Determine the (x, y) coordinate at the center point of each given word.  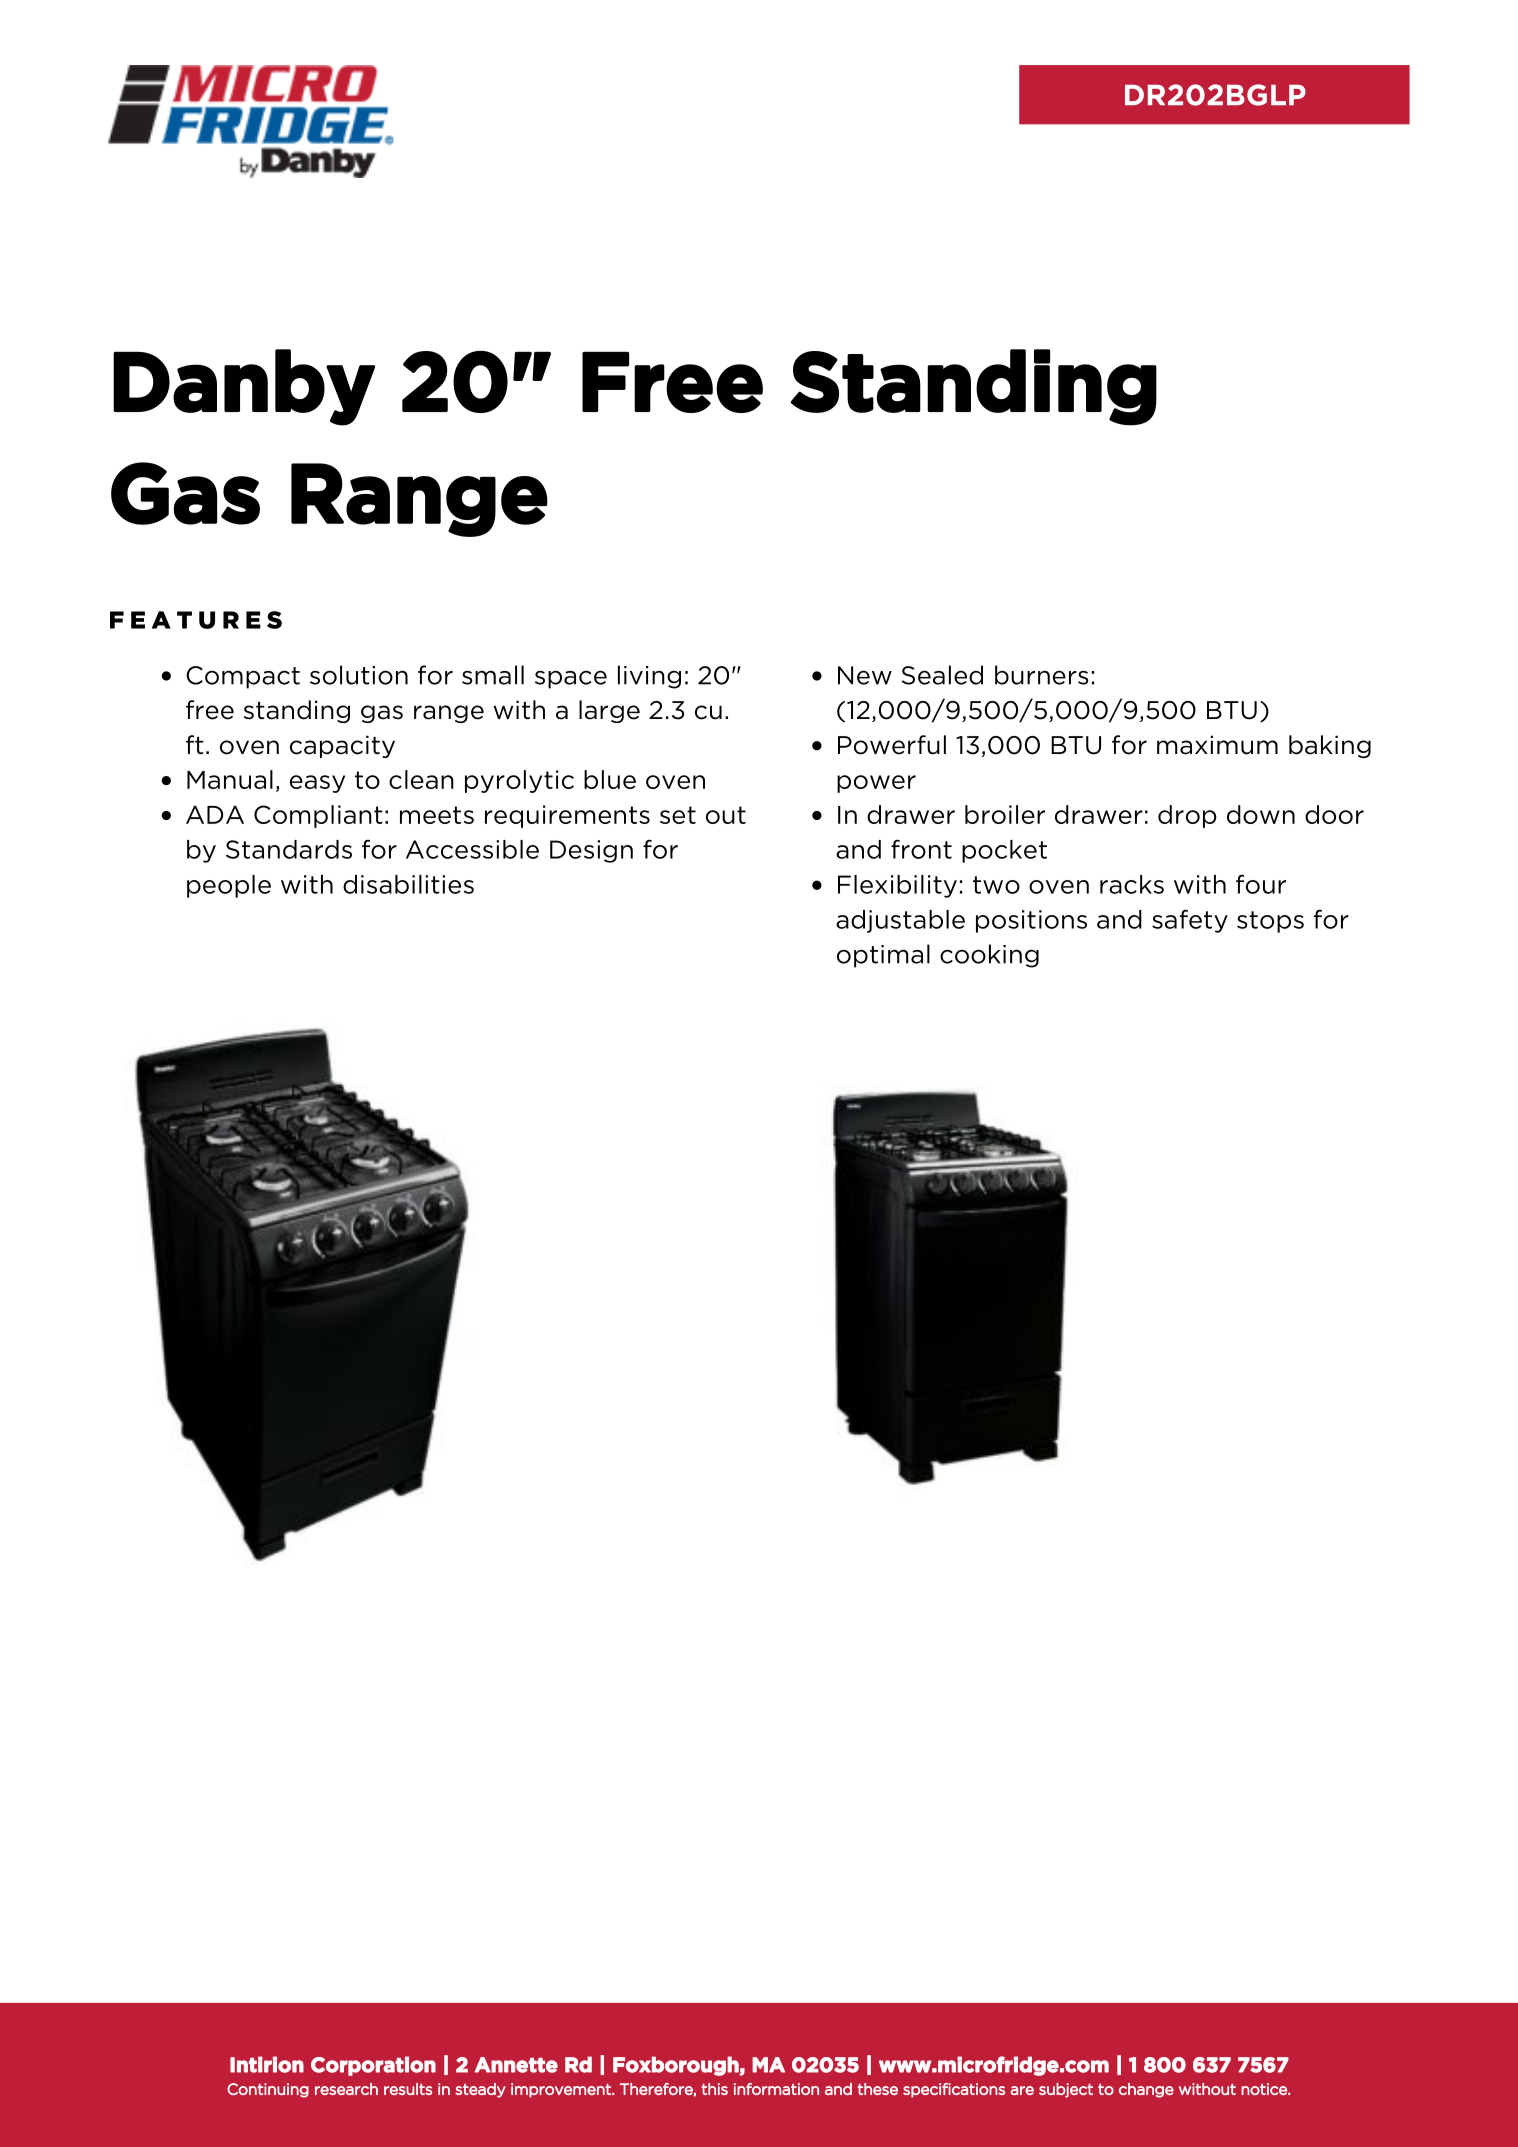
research (346, 2089)
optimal (883, 956)
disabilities (408, 884)
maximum (1217, 745)
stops (1270, 922)
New (865, 675)
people (229, 886)
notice (1265, 2089)
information (776, 2089)
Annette (516, 2065)
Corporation (373, 2066)
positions (1031, 921)
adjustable (900, 921)
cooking (989, 956)
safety (1190, 921)
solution (359, 675)
